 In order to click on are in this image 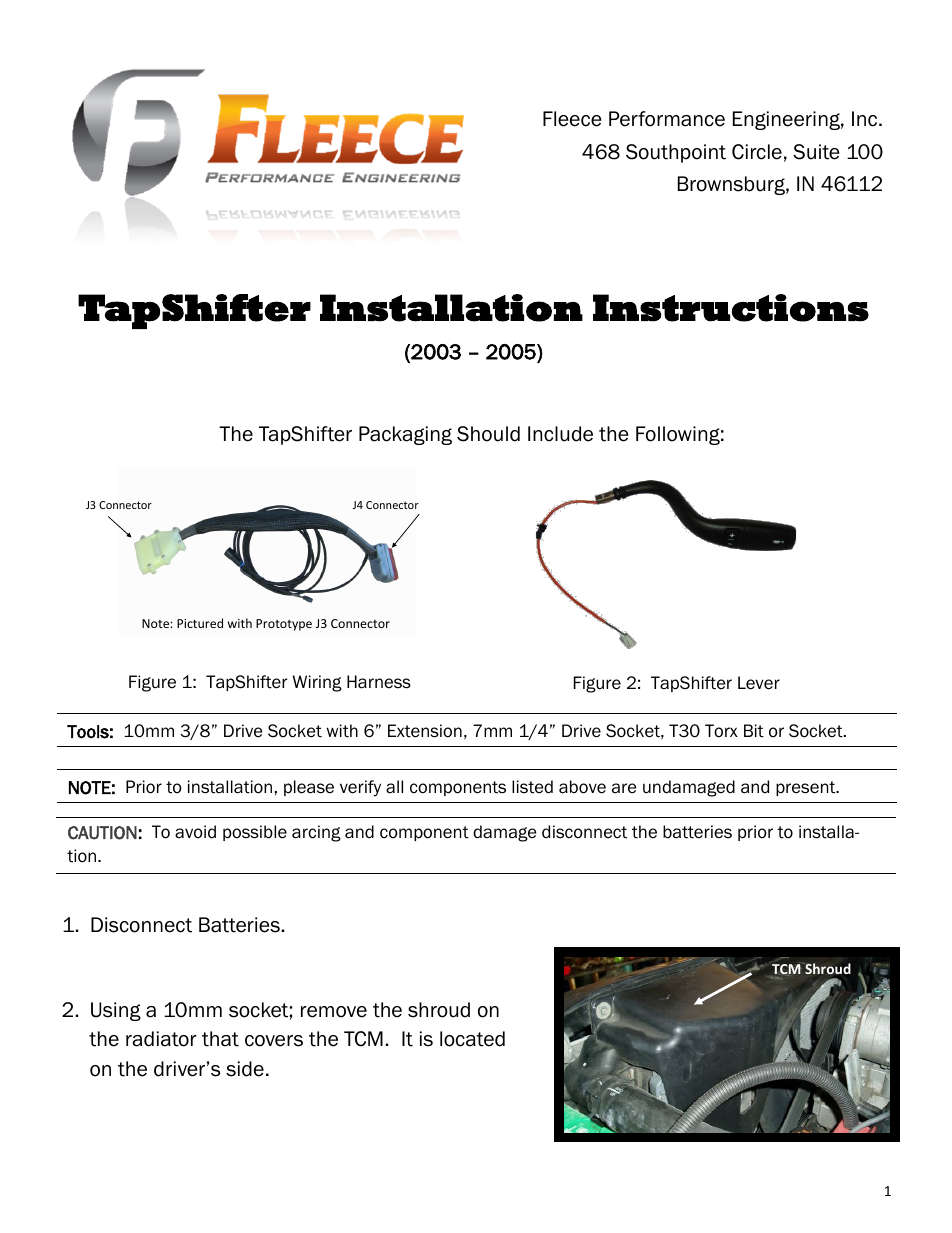, I will do `click(624, 788)`.
